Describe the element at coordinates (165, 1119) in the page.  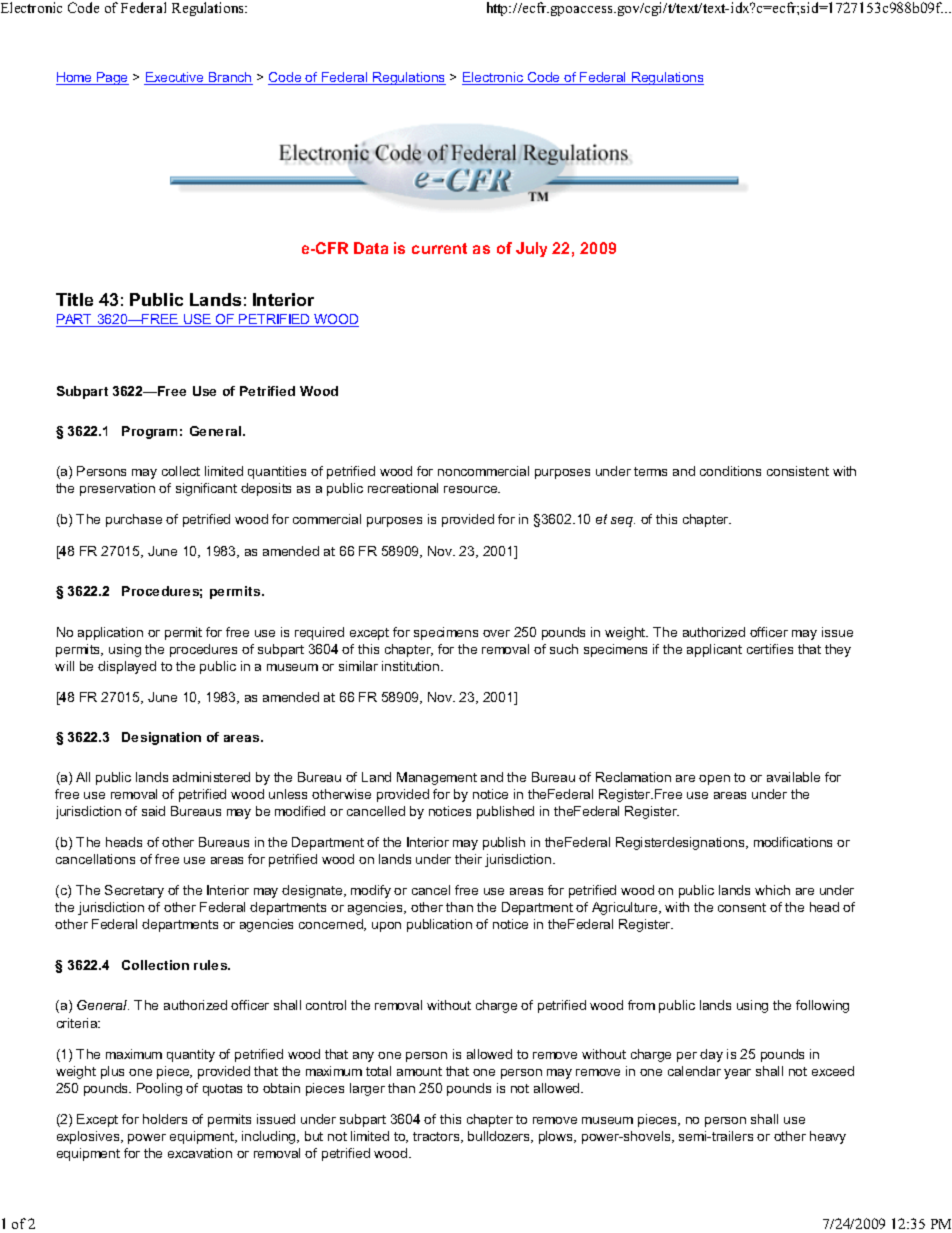
I see `holders` at that location.
